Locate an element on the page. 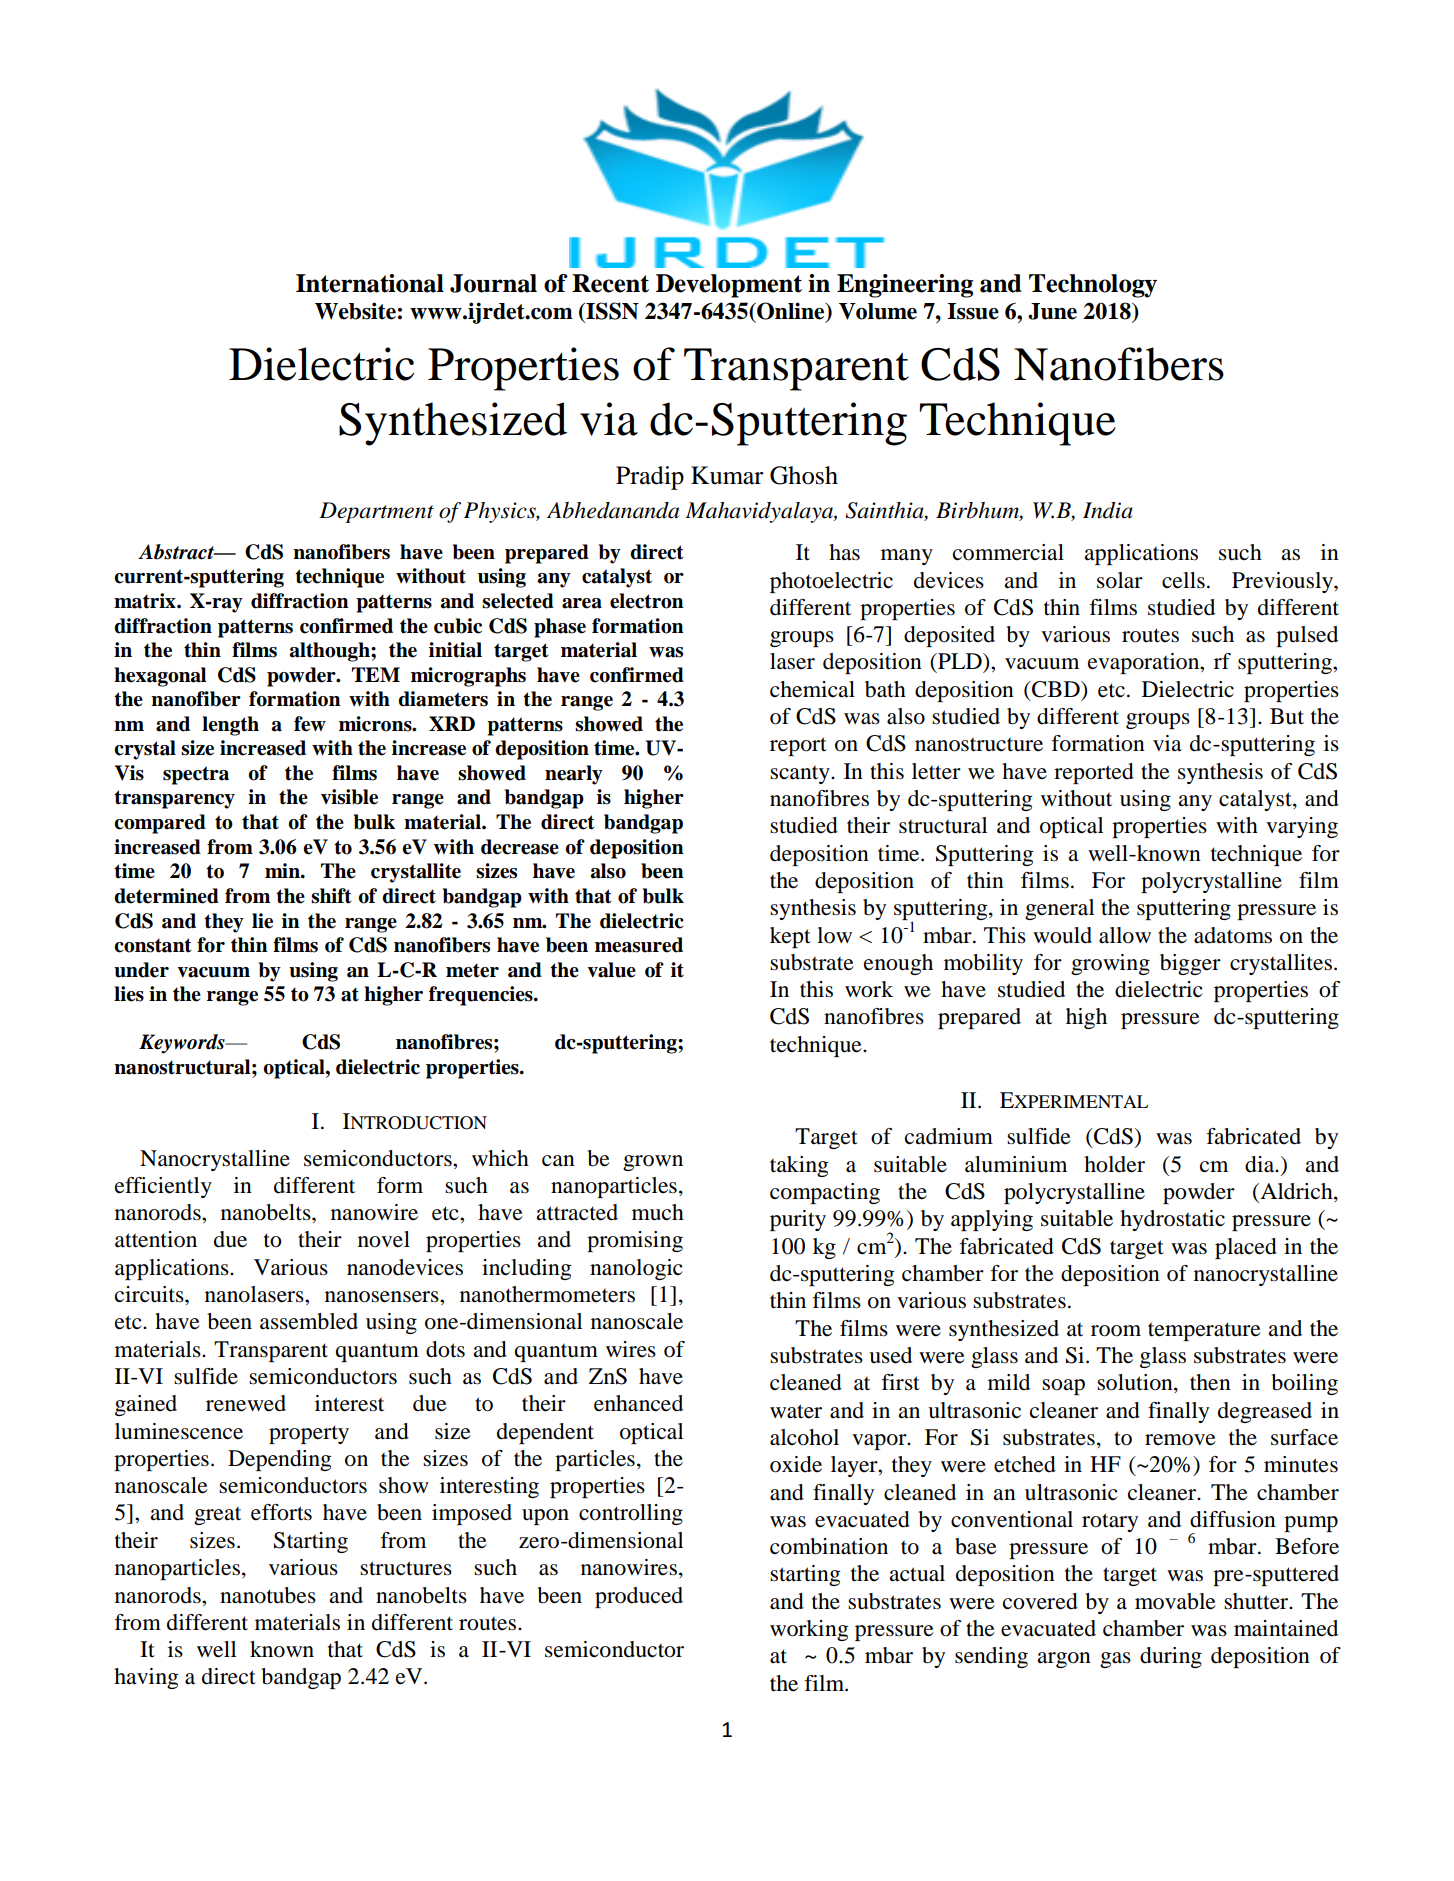  nanotubes is located at coordinates (268, 1595).
